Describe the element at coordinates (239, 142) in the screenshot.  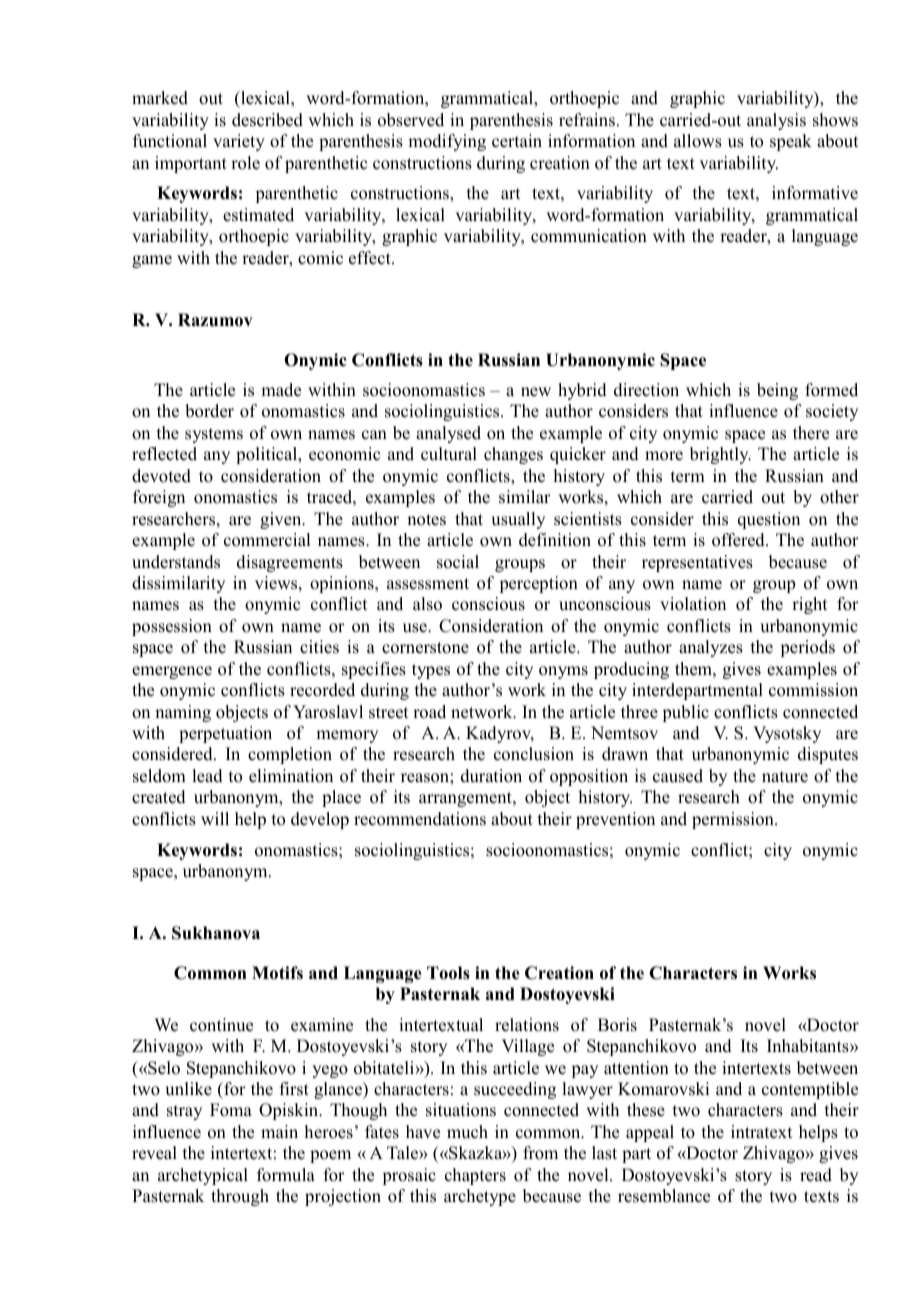
I see `variety` at that location.
